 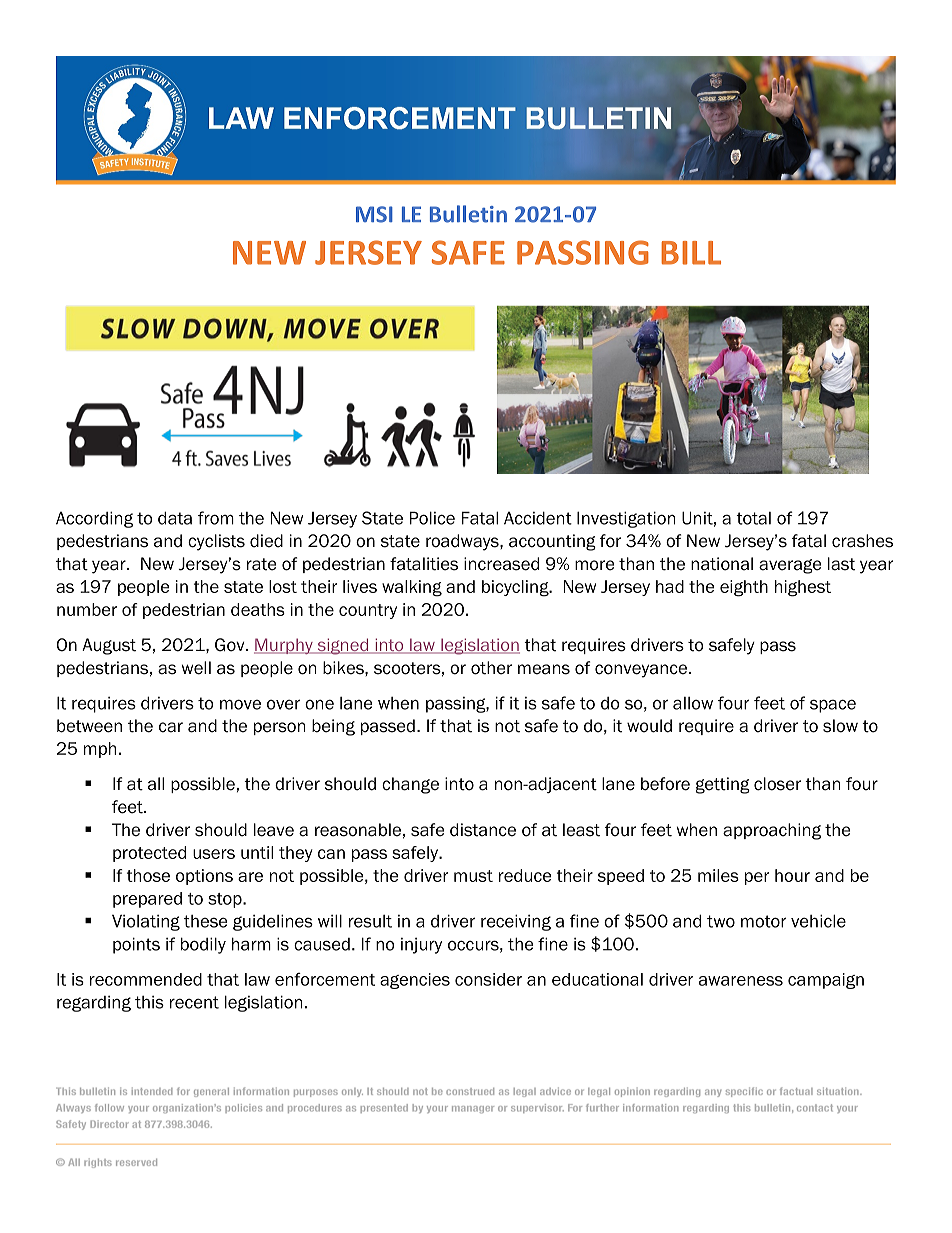 I want to click on data, so click(x=175, y=518).
